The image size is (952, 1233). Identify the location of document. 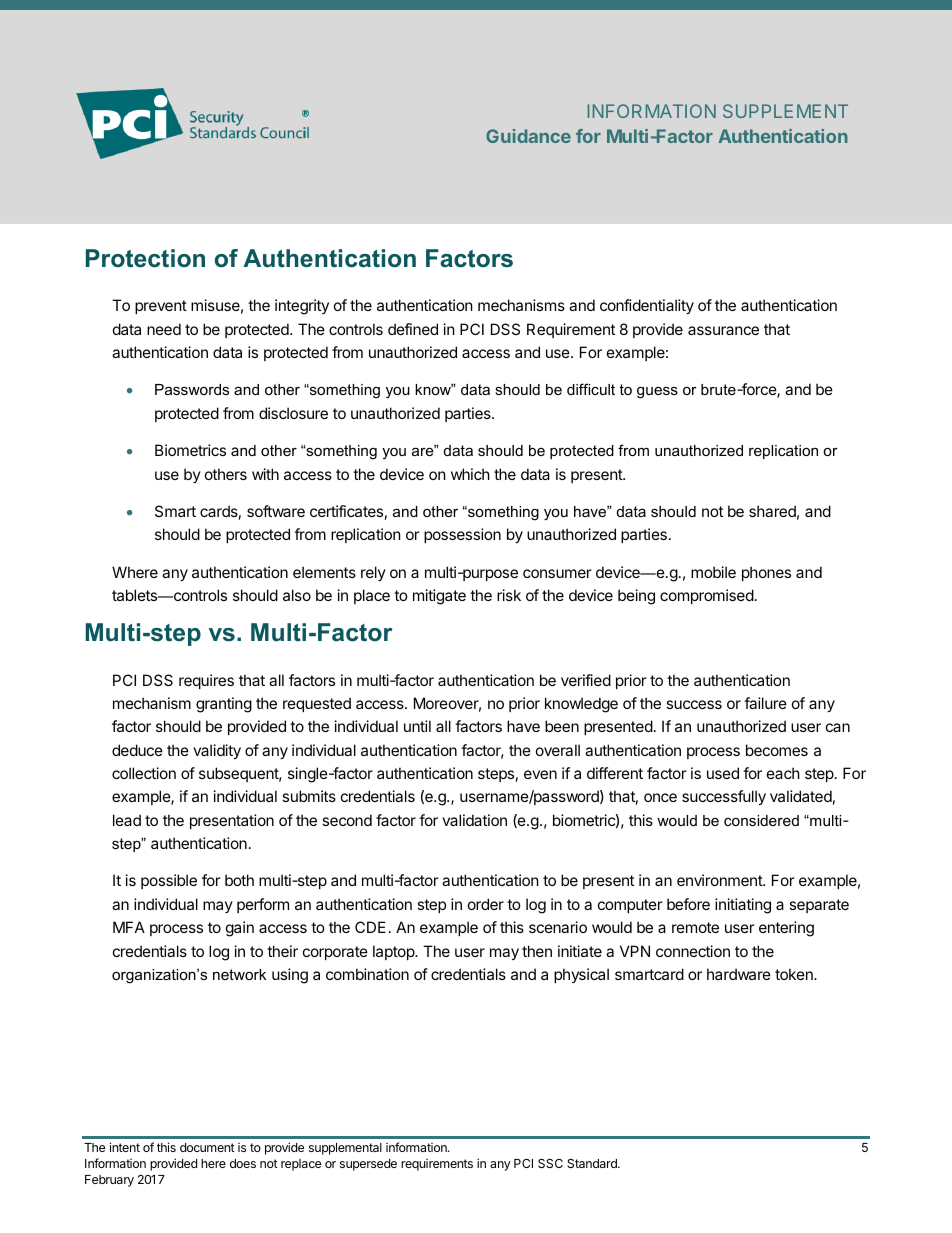
(207, 1147).
